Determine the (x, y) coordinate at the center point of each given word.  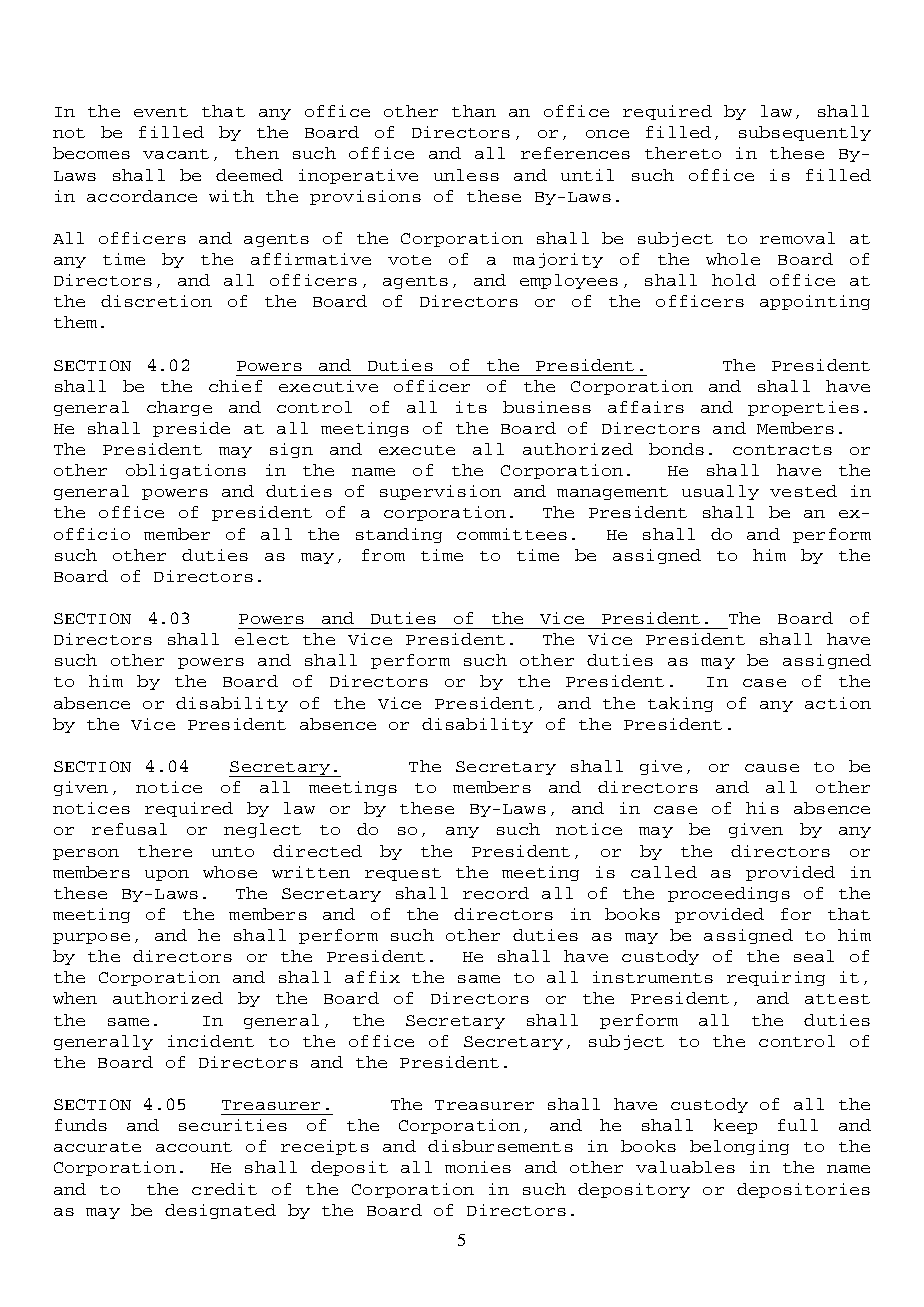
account (194, 1147)
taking (680, 704)
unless (466, 175)
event (161, 112)
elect (262, 639)
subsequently (805, 133)
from (383, 555)
